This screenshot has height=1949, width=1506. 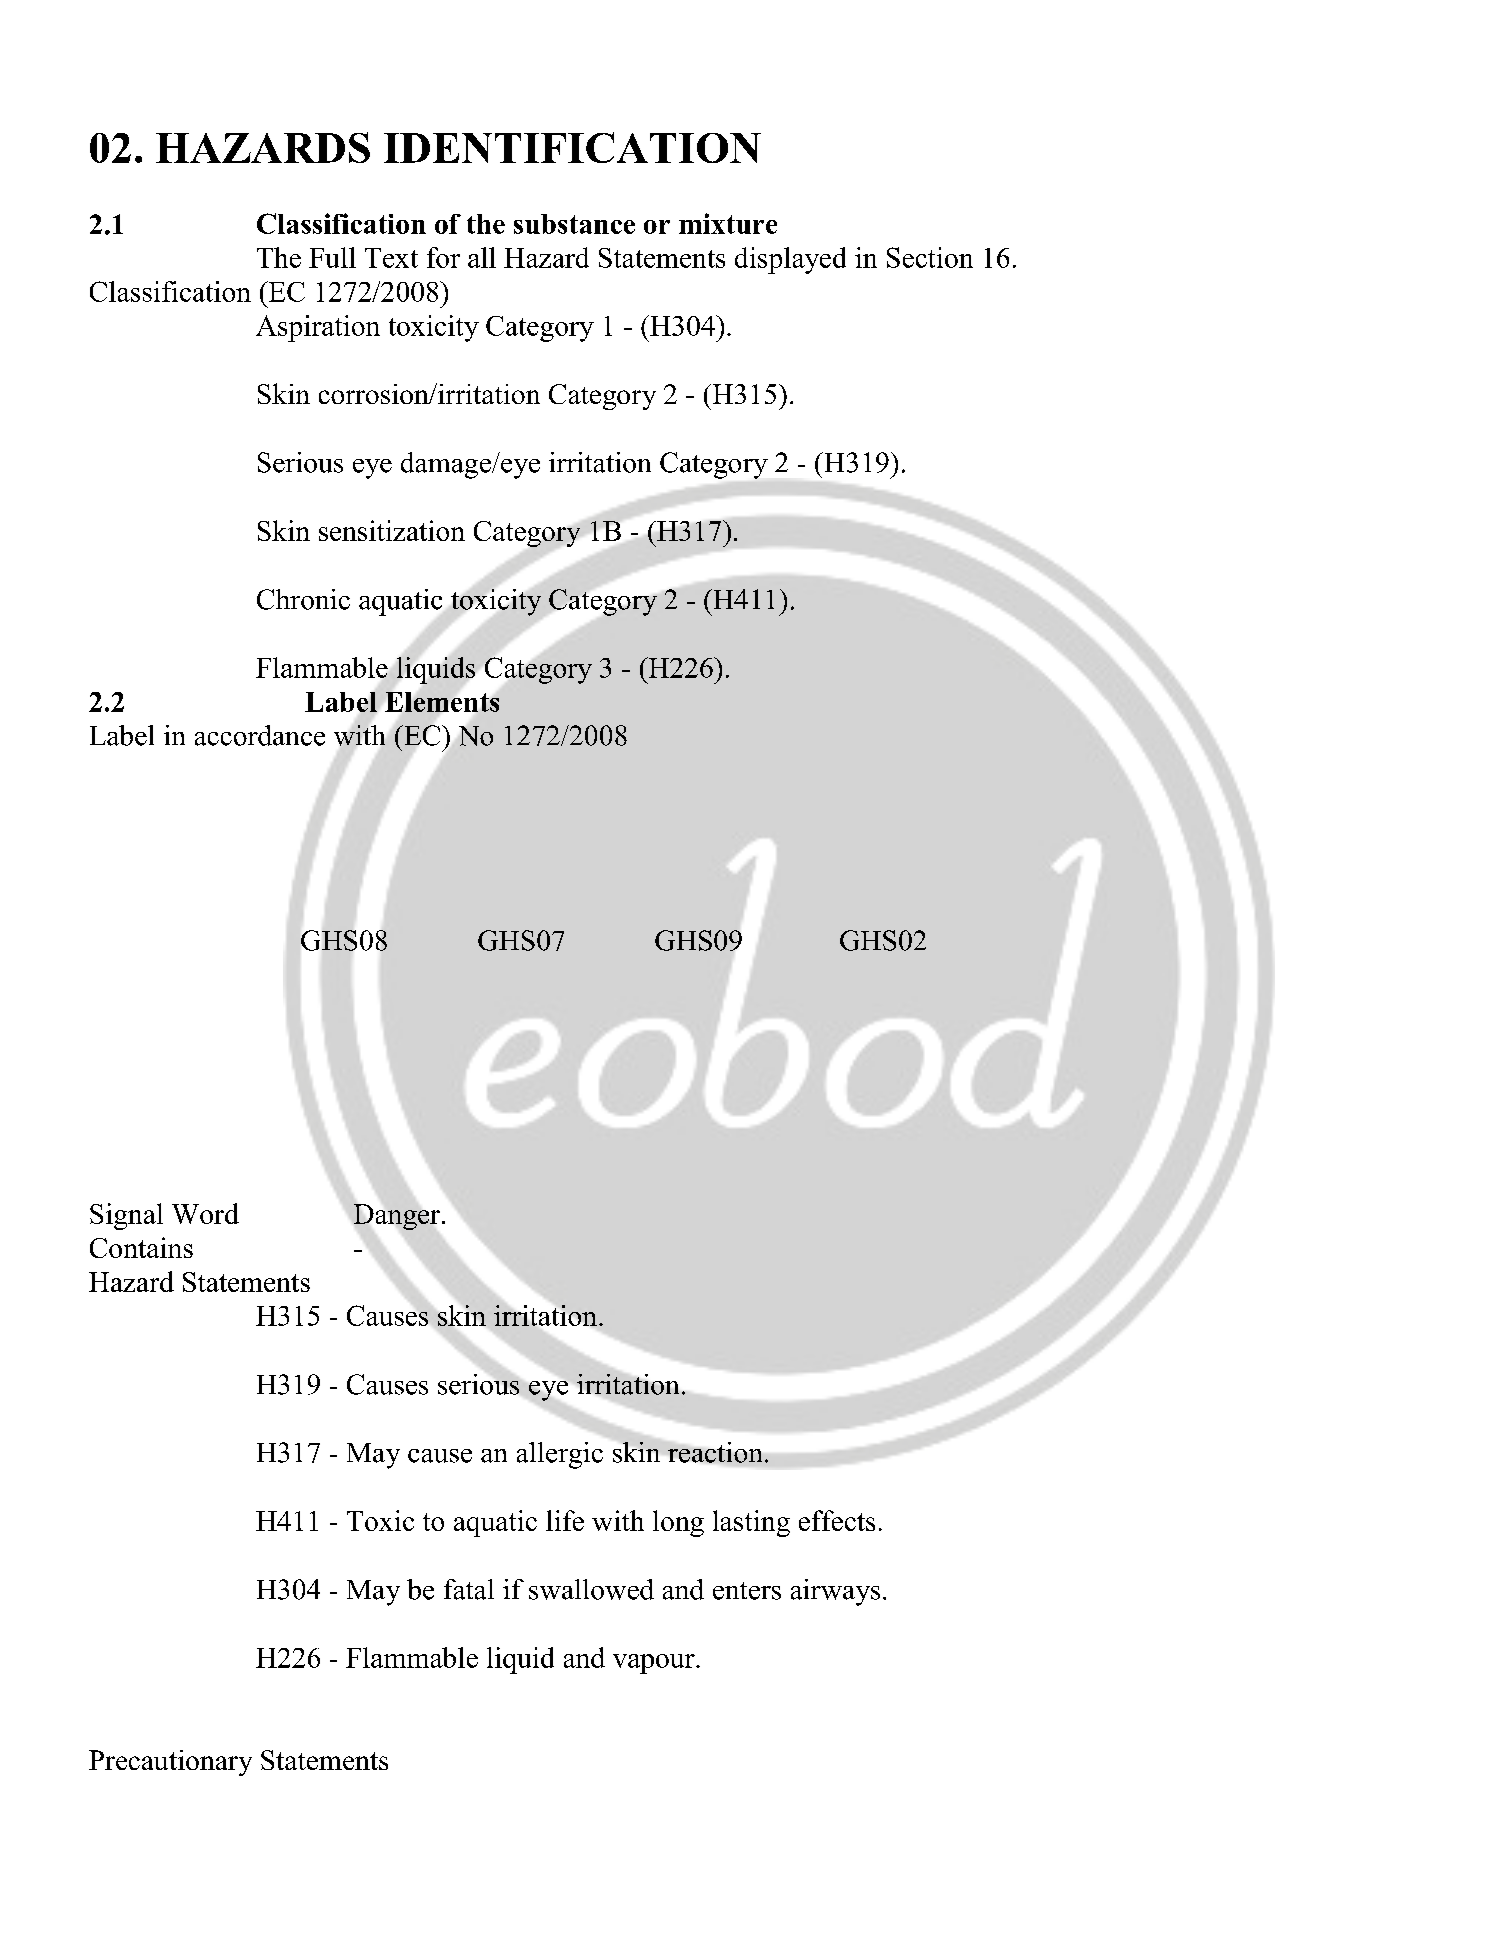 I want to click on vapour, so click(x=655, y=1664).
